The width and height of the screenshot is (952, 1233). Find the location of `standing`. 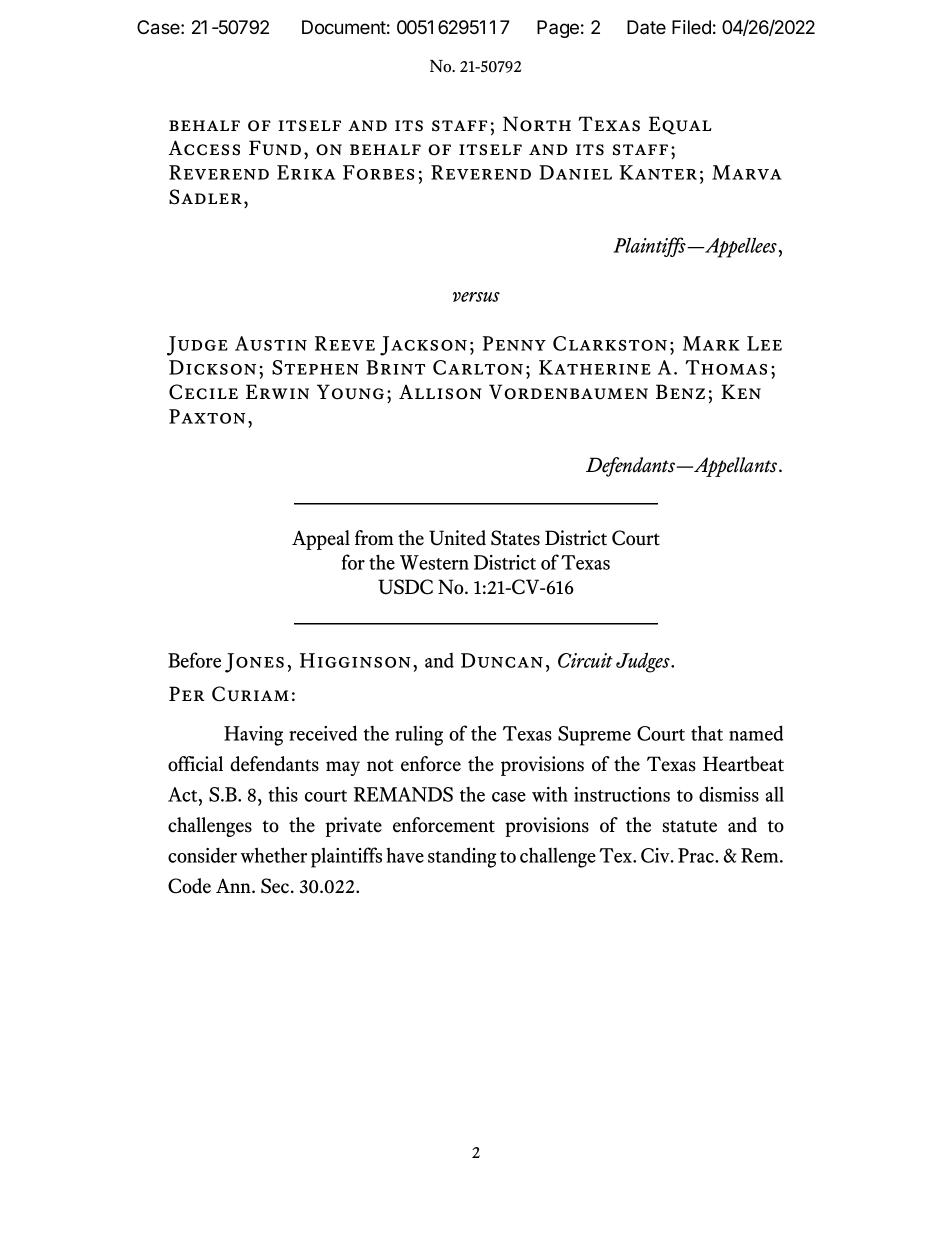

standing is located at coordinates (462, 857).
